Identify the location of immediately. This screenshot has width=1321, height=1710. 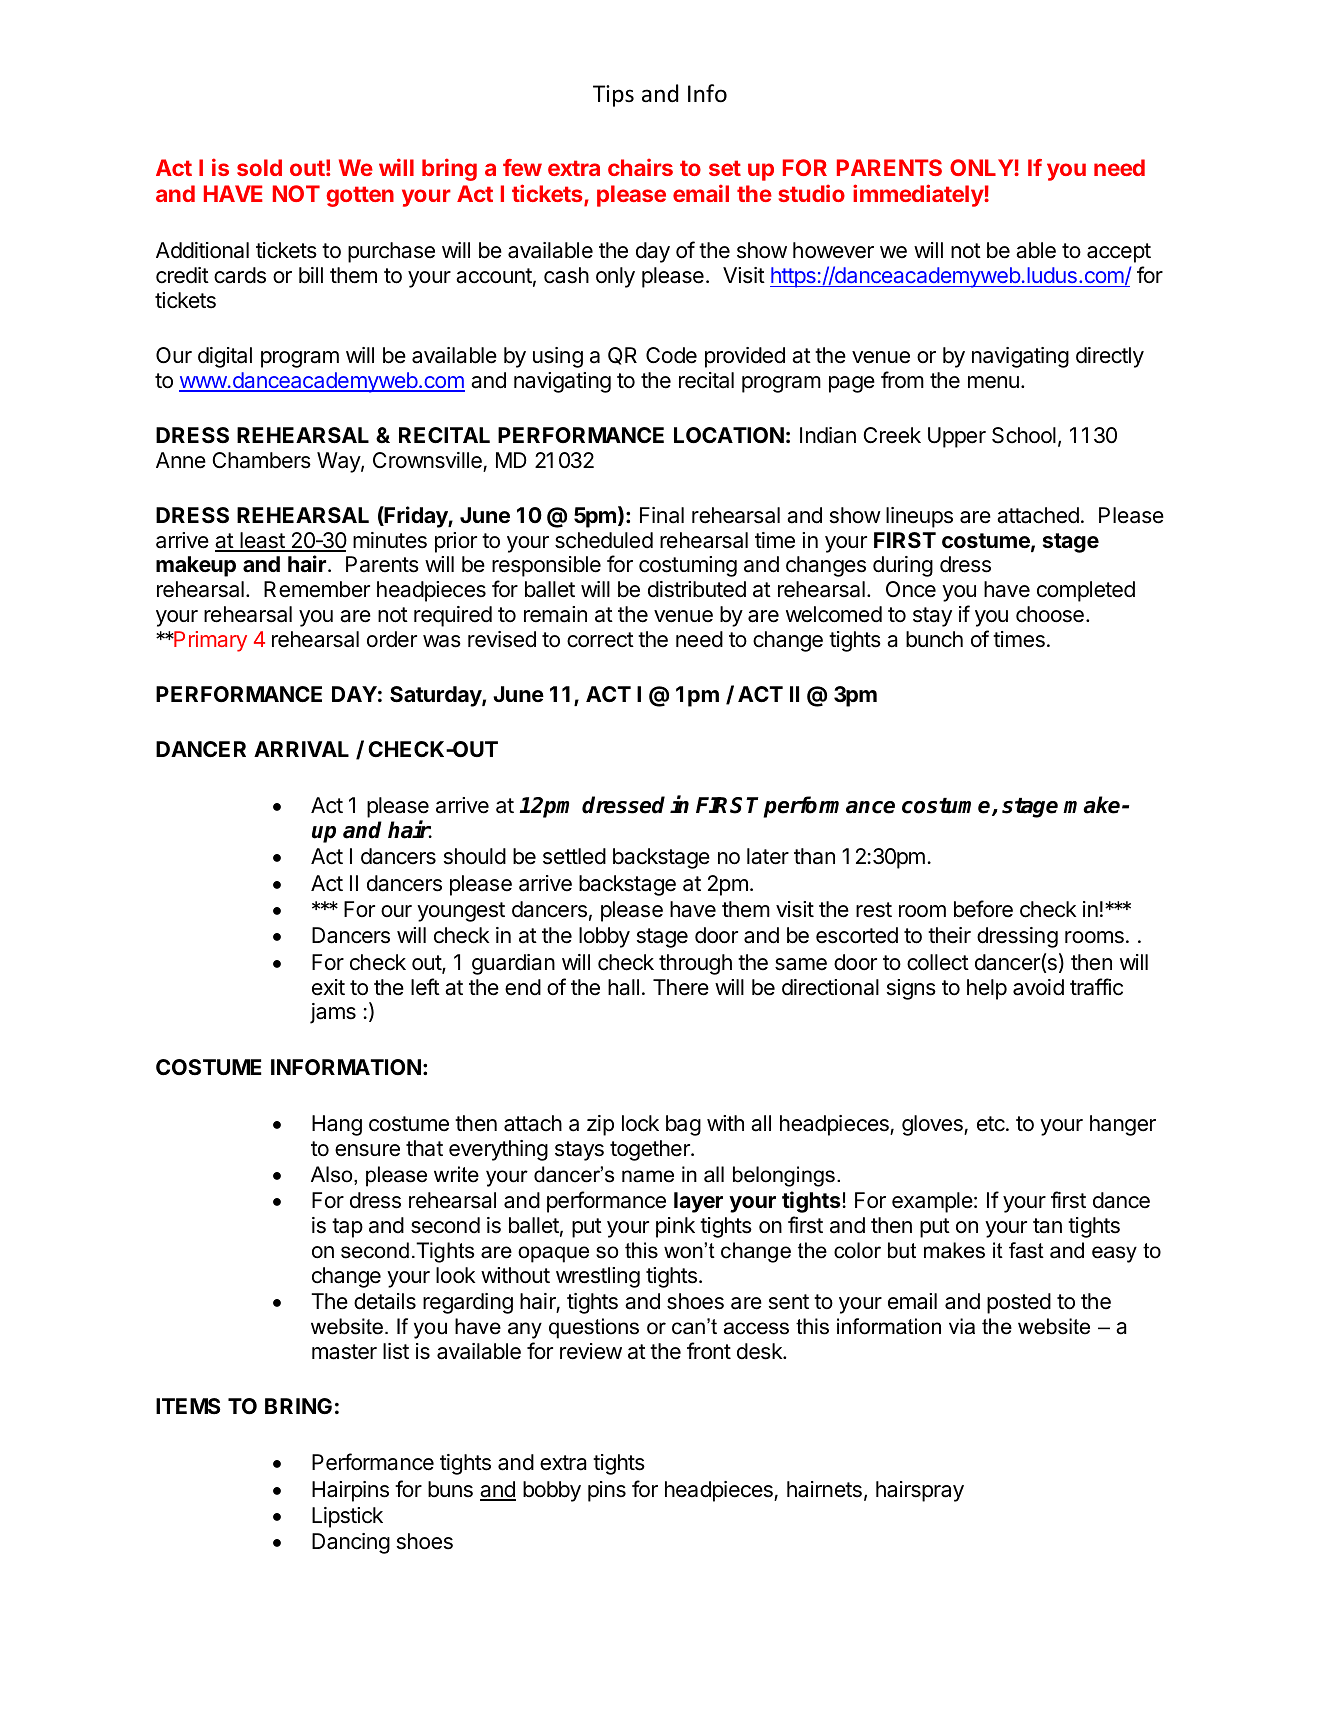
(919, 195).
